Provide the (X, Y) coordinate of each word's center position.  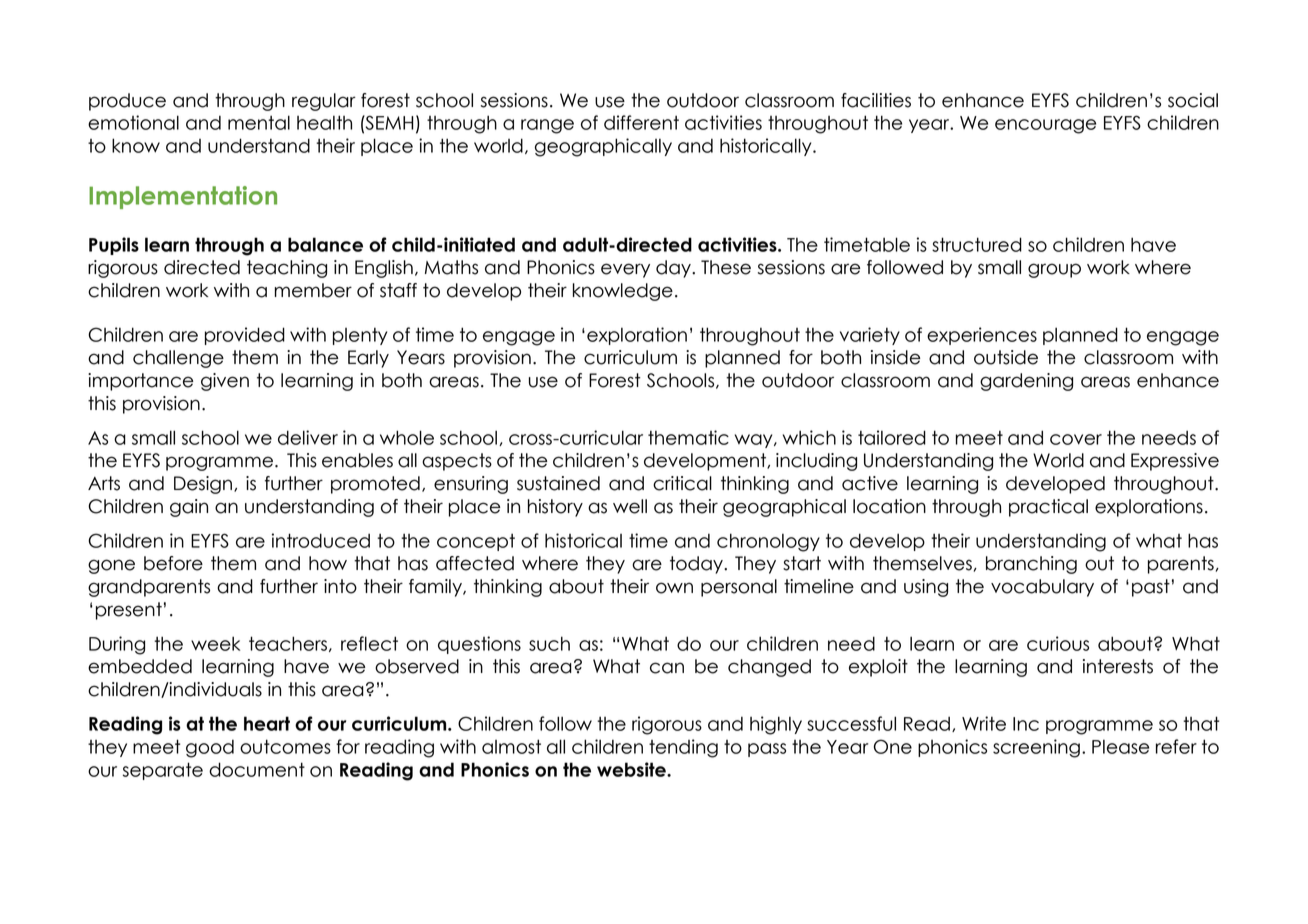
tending (683, 748)
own (674, 588)
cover (1076, 439)
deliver (308, 437)
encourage (1045, 126)
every (625, 270)
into (340, 586)
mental (259, 122)
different (641, 122)
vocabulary (1042, 588)
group (1054, 270)
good (210, 749)
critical (682, 483)
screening (1036, 748)
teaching (287, 269)
